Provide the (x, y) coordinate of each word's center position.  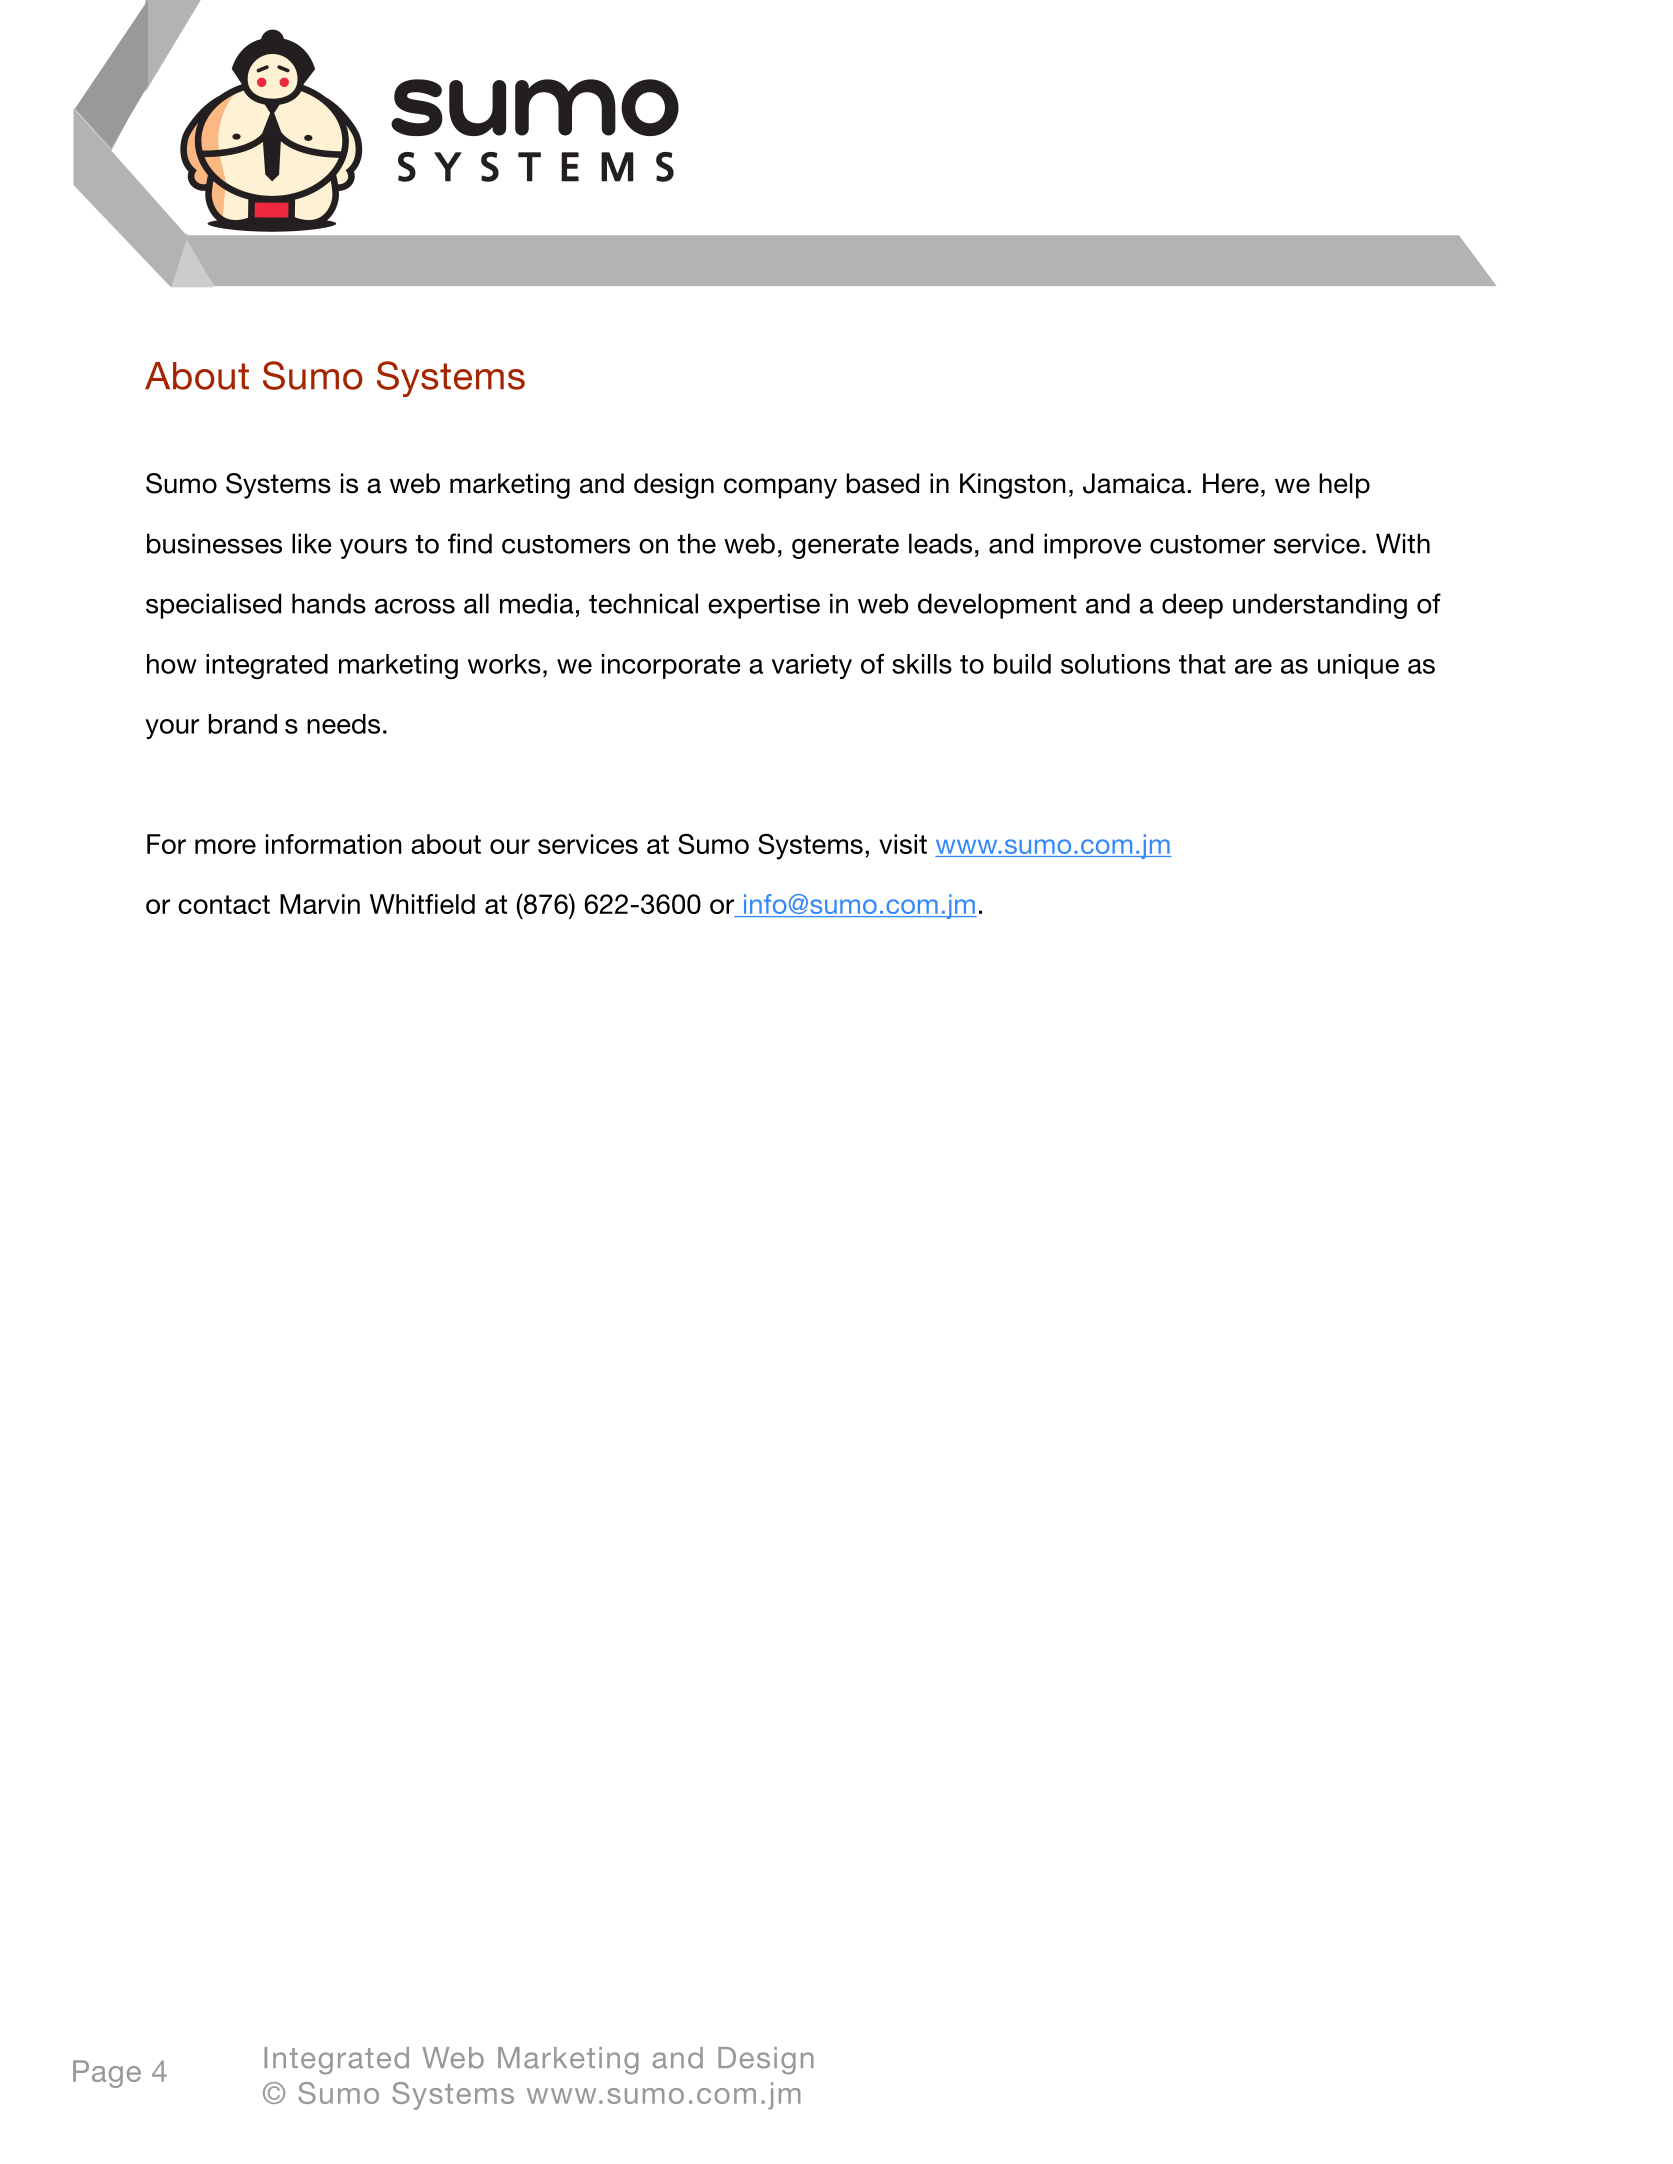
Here (1231, 483)
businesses (214, 543)
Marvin (320, 904)
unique (1358, 666)
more (225, 846)
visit (903, 844)
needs (343, 724)
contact (224, 904)
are (1253, 666)
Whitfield (422, 904)
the (696, 543)
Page (107, 2074)
